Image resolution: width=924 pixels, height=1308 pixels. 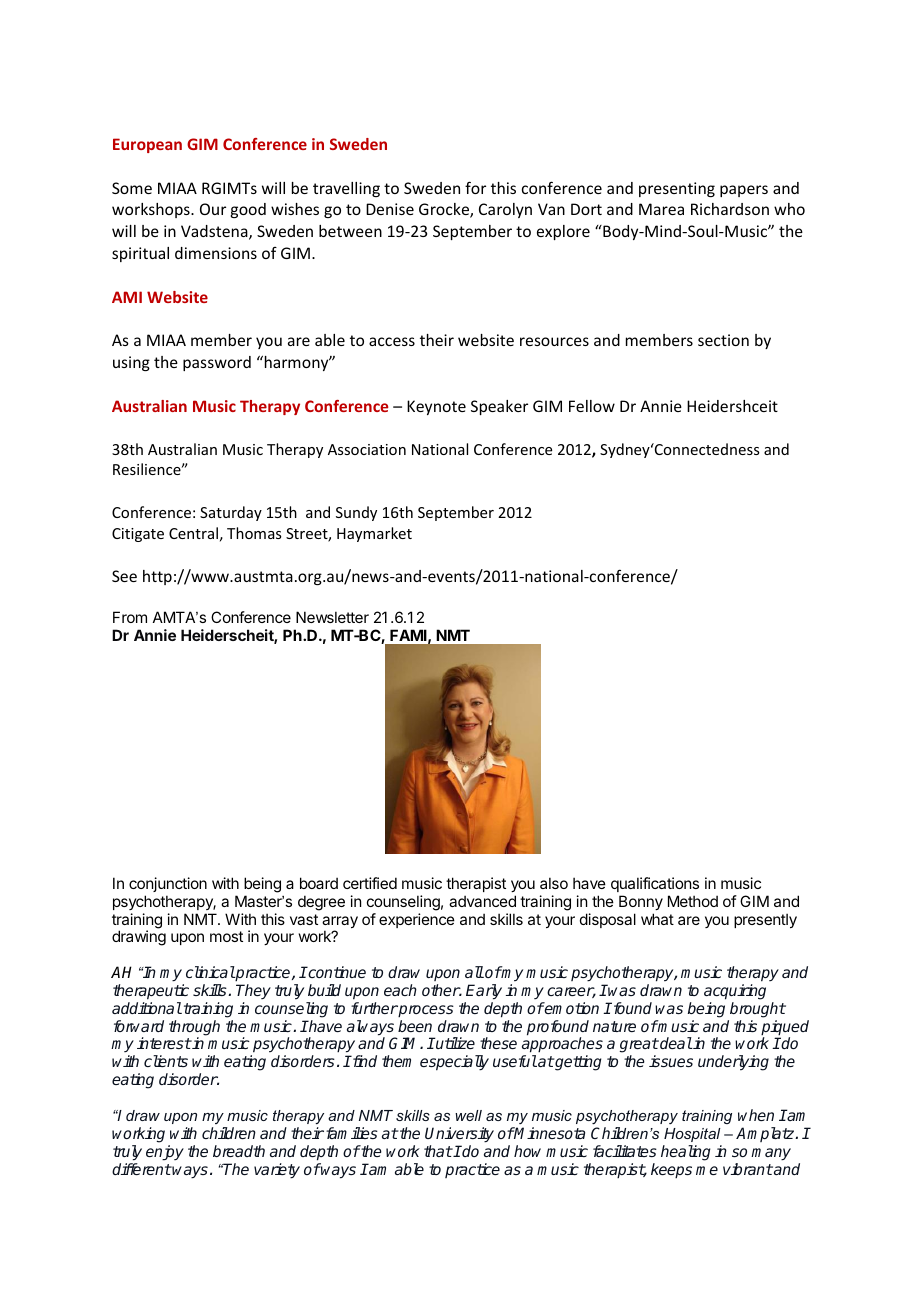 I want to click on Carolyn, so click(x=505, y=210).
